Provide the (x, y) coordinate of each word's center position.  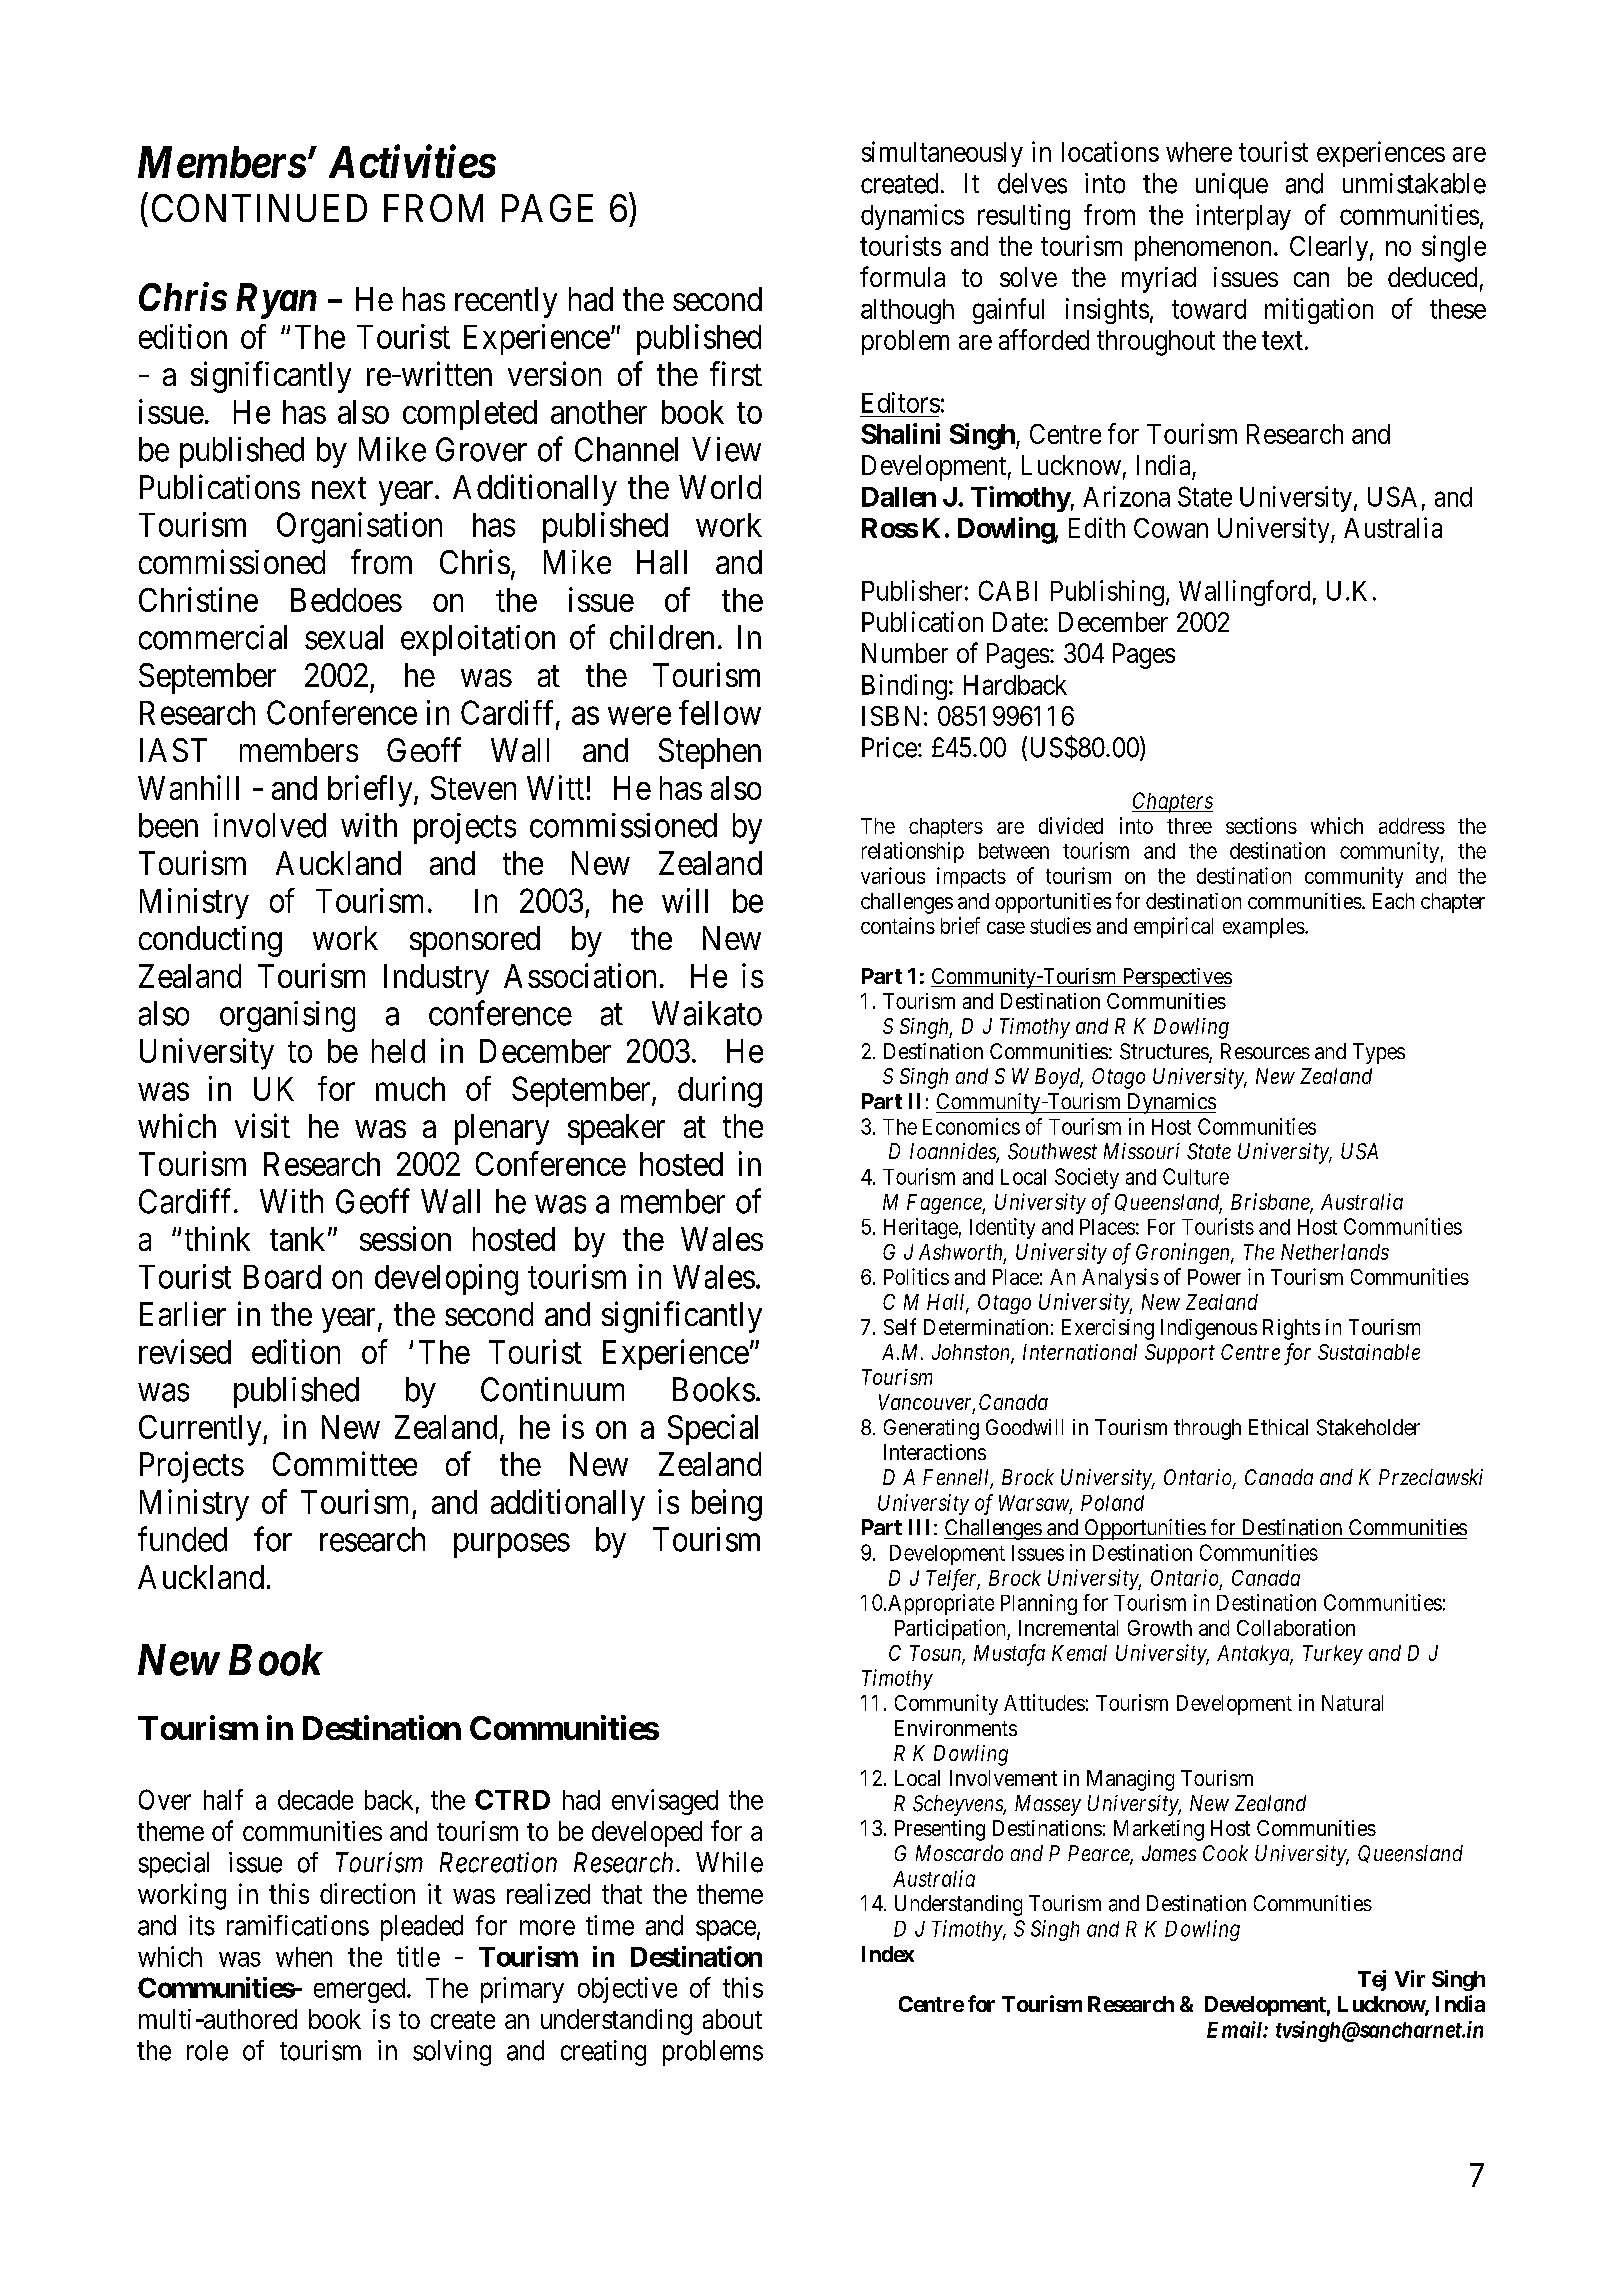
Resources (1265, 1051)
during (720, 1092)
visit (262, 1125)
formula (902, 276)
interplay (1243, 217)
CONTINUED (259, 208)
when (304, 1957)
